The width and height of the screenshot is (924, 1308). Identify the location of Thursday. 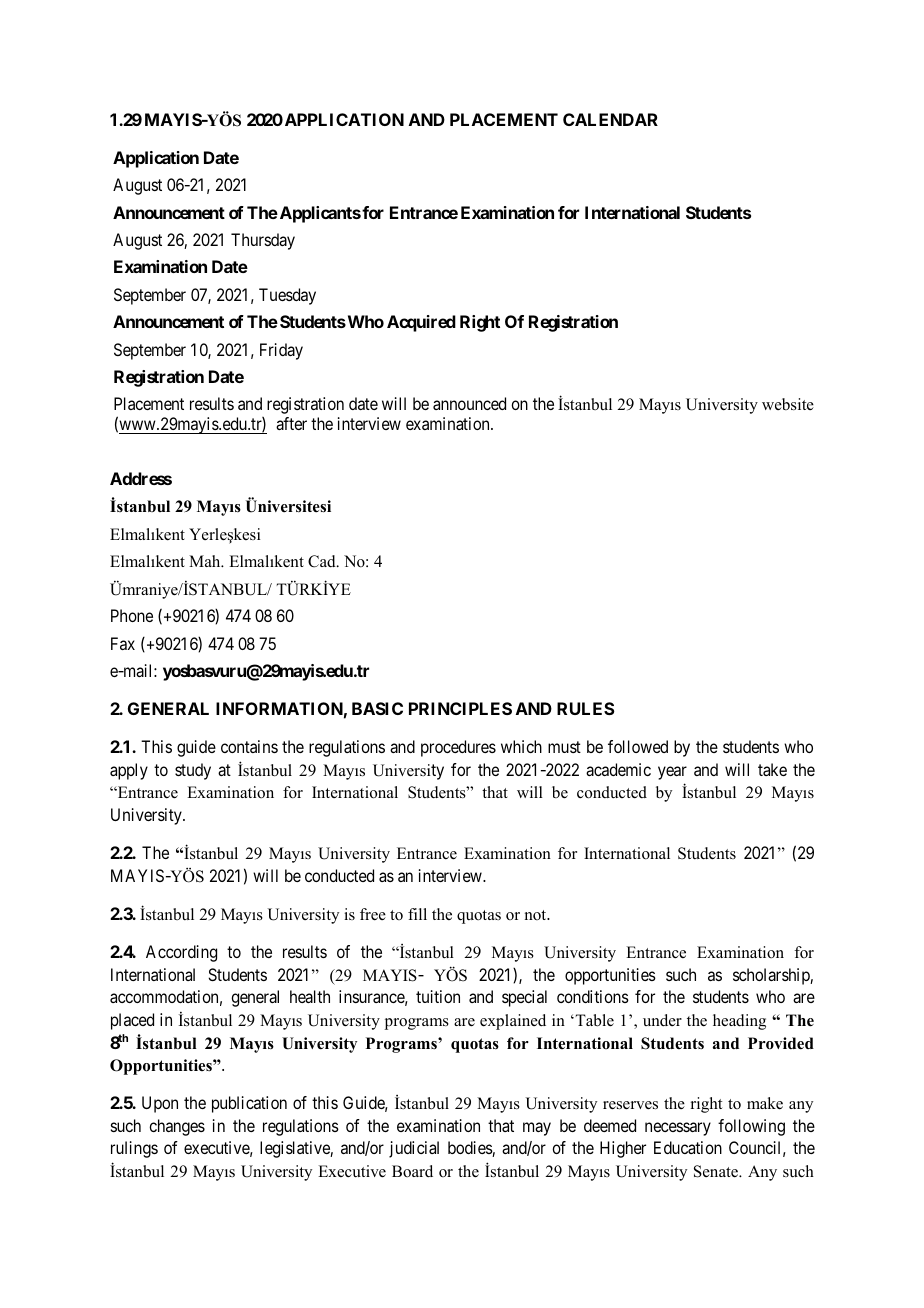
(263, 241).
